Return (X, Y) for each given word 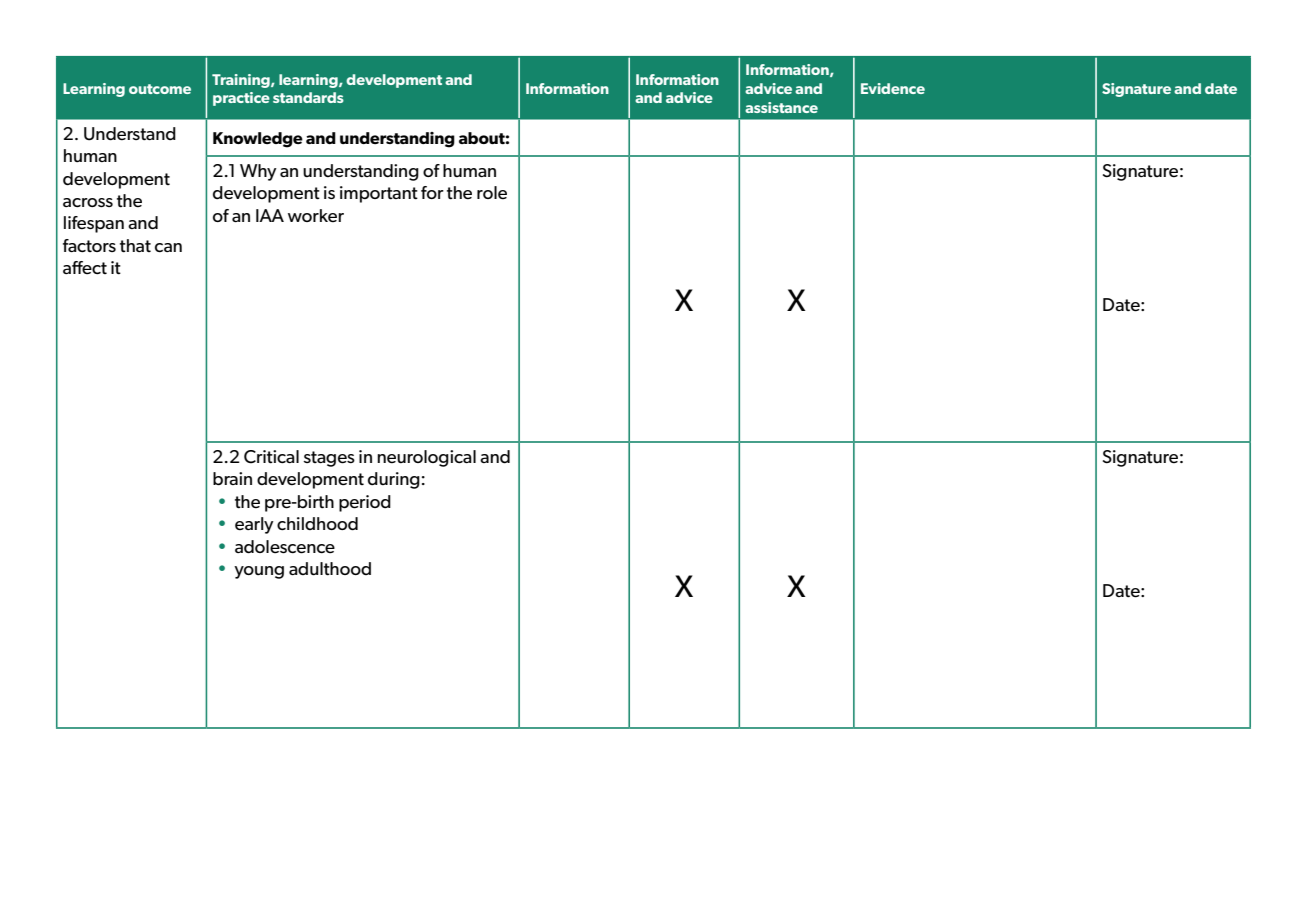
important (379, 194)
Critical (271, 457)
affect (85, 268)
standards (308, 97)
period (365, 503)
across (88, 203)
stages (329, 459)
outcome (160, 89)
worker (316, 216)
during (394, 480)
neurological (426, 458)
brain (232, 479)
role (492, 193)
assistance (781, 107)
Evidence (893, 88)
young (259, 572)
